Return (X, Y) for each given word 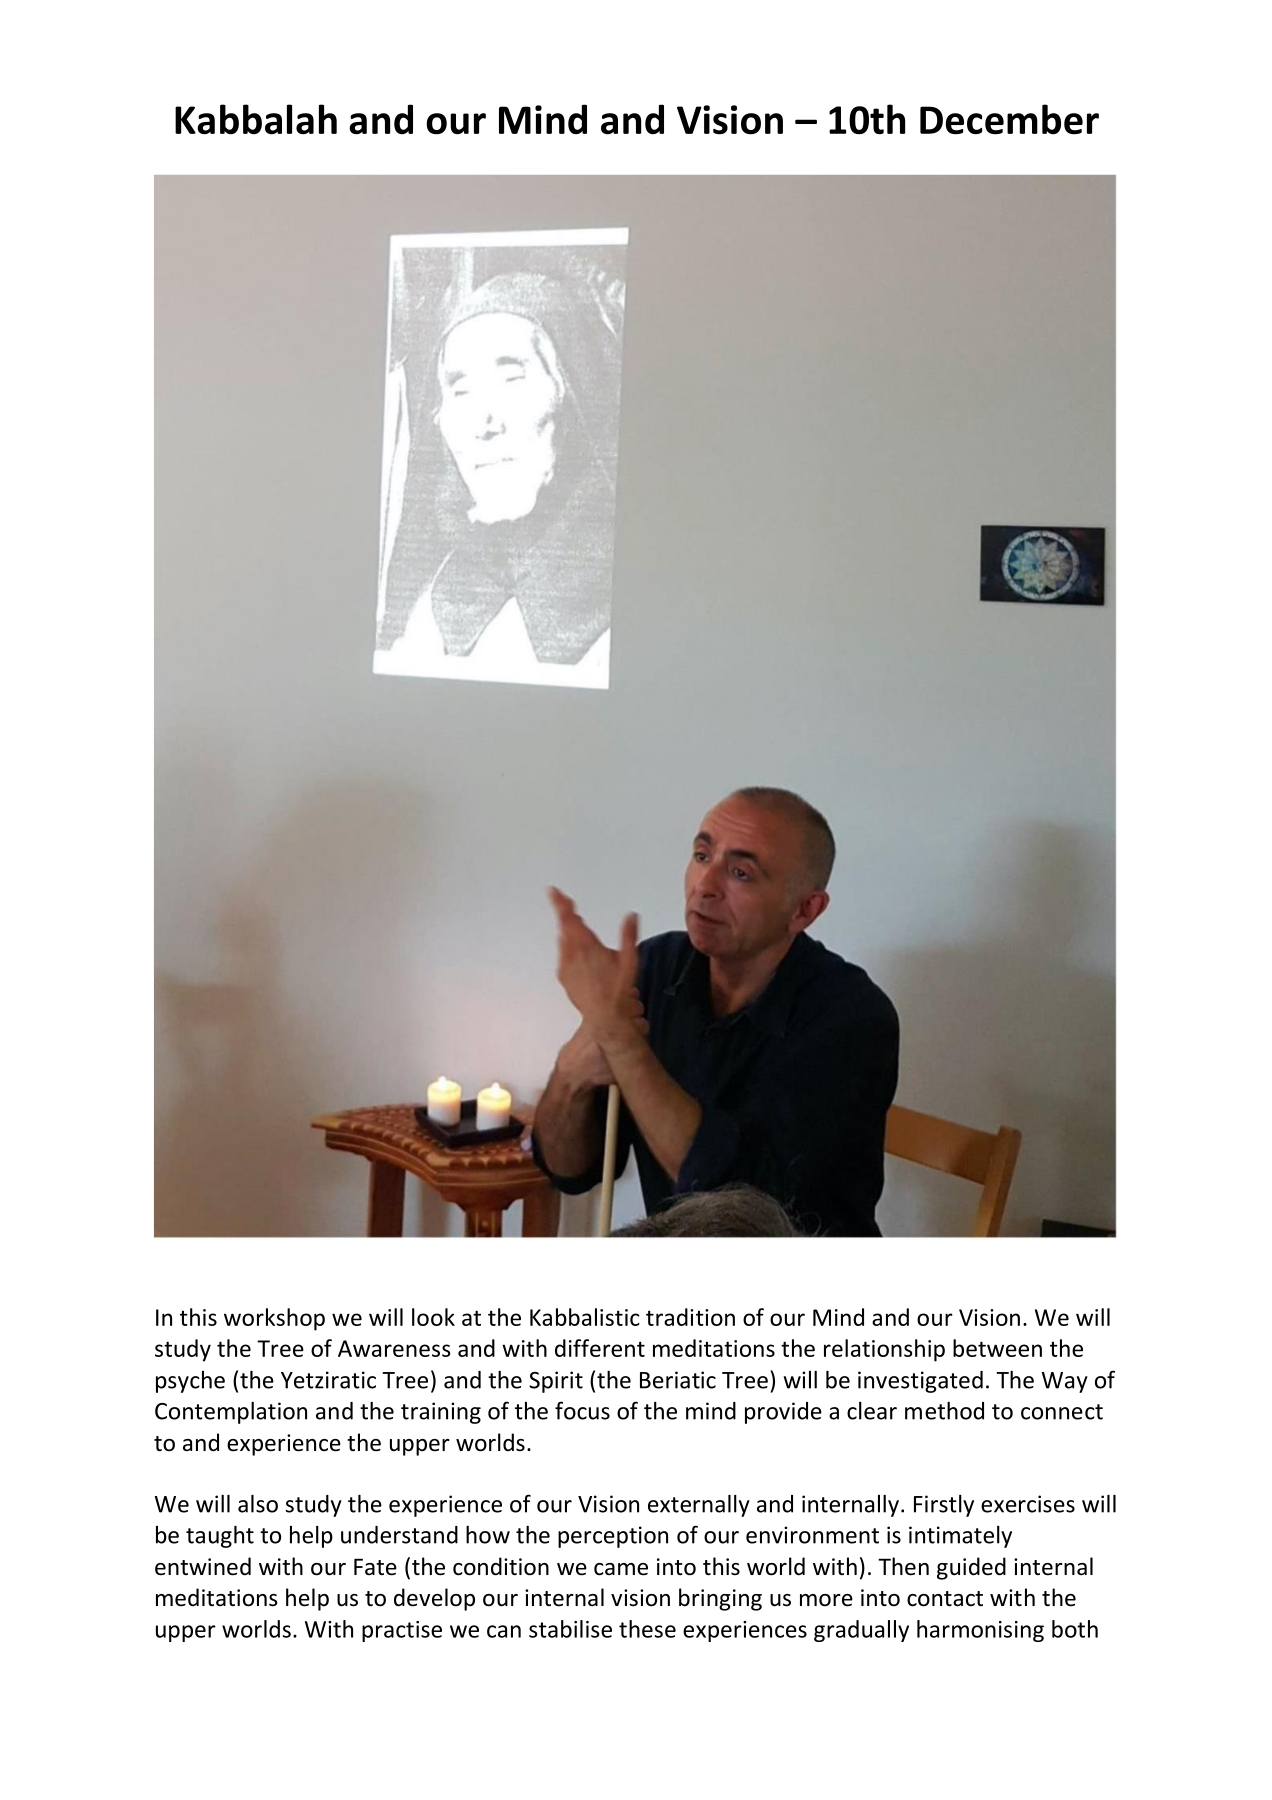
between (997, 1348)
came (621, 1569)
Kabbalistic (585, 1317)
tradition (690, 1317)
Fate (375, 1567)
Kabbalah (256, 119)
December (1009, 119)
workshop (274, 1319)
